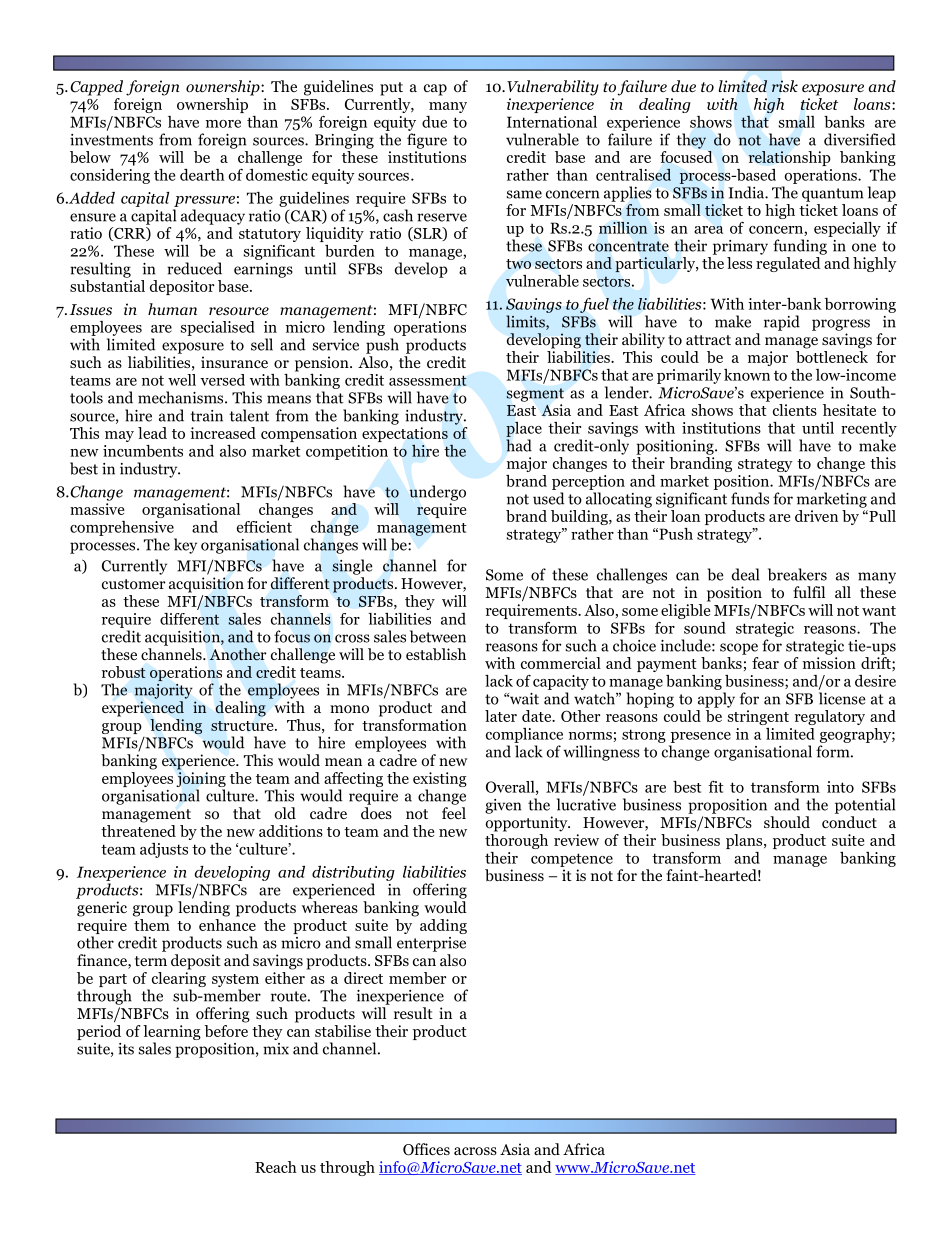  Describe the element at coordinates (134, 584) in the document. I see `customer` at that location.
